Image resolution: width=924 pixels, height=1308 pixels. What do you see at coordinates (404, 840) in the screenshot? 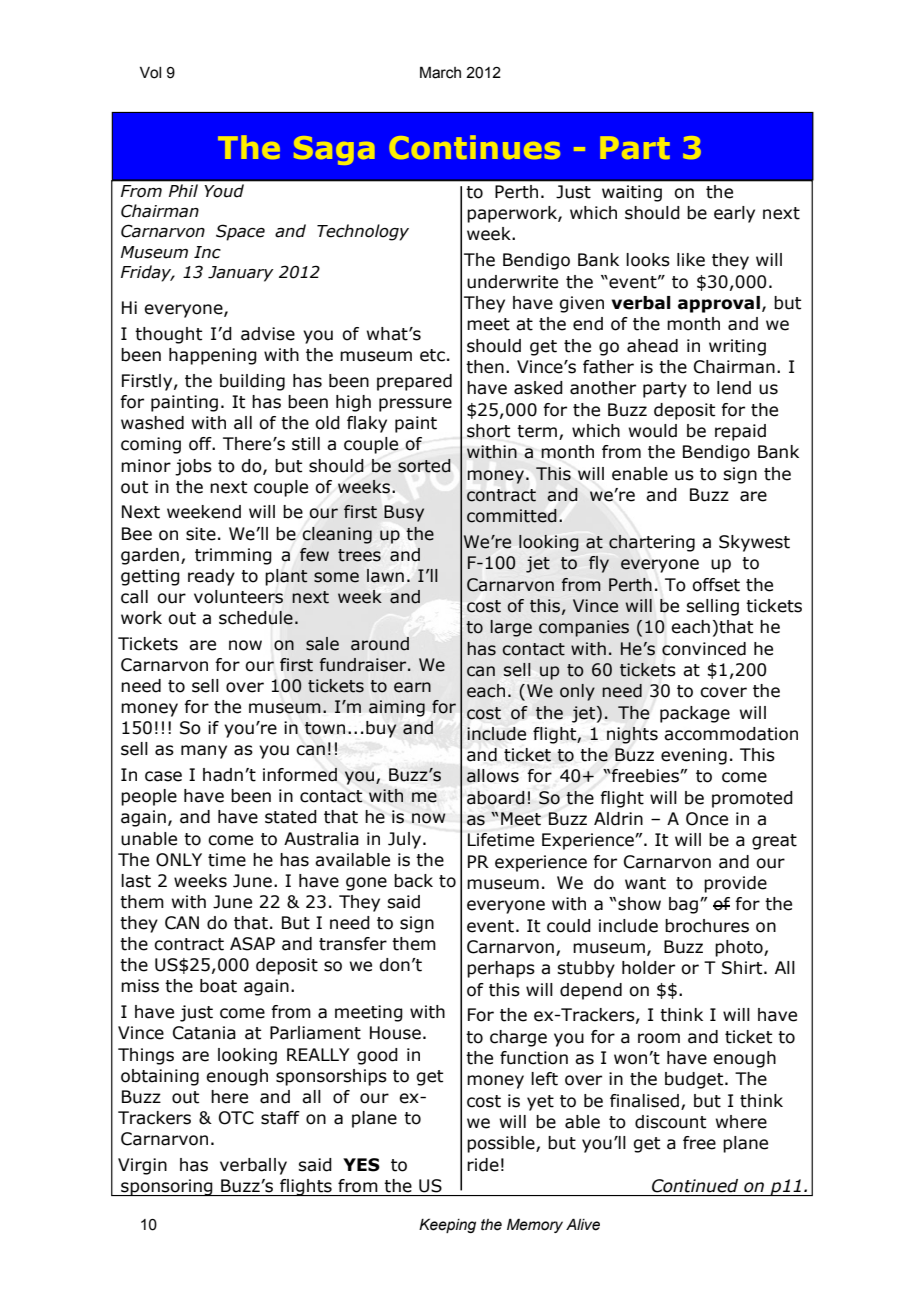
I see `July` at bounding box center [404, 840].
